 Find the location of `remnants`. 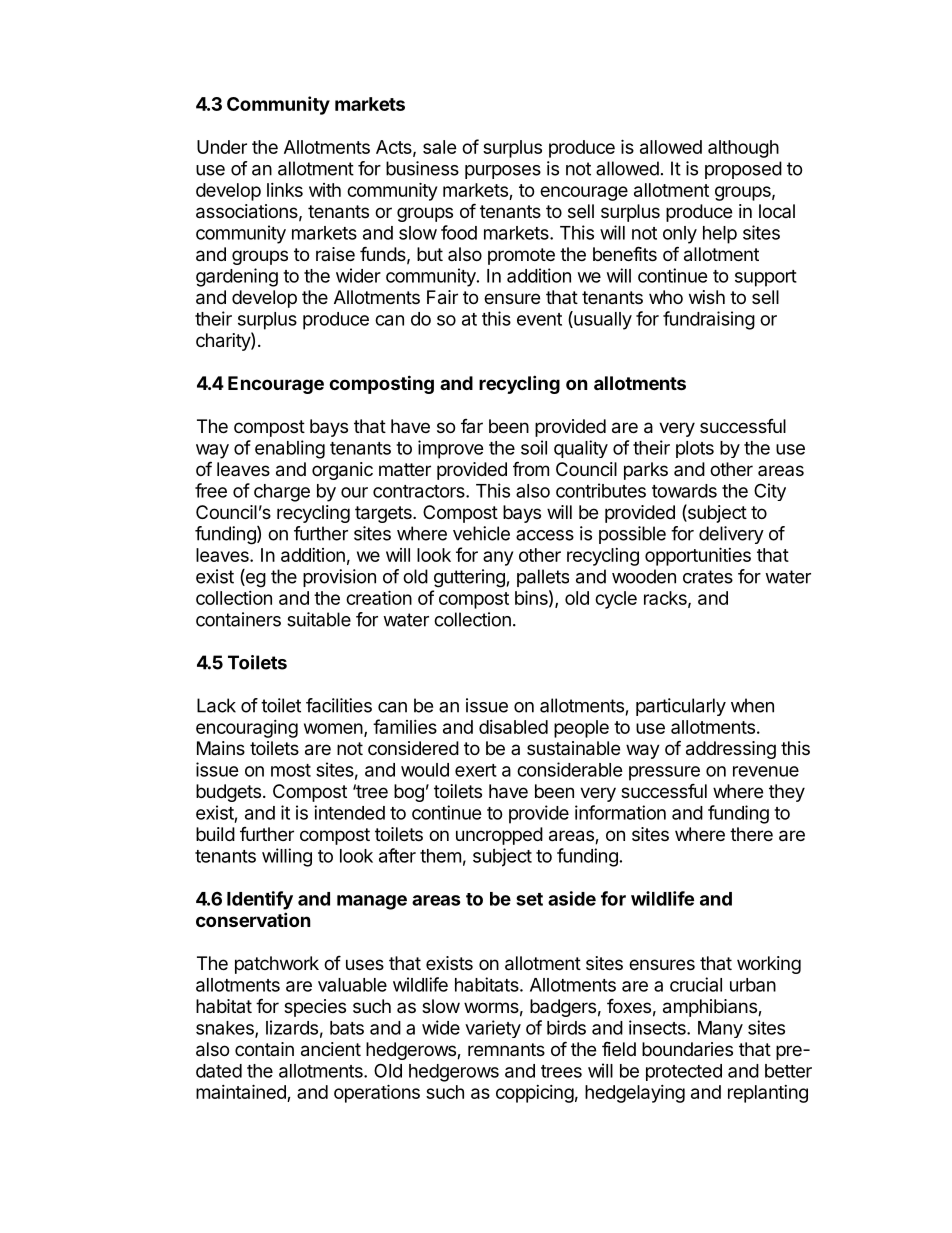

remnants is located at coordinates (506, 1049).
